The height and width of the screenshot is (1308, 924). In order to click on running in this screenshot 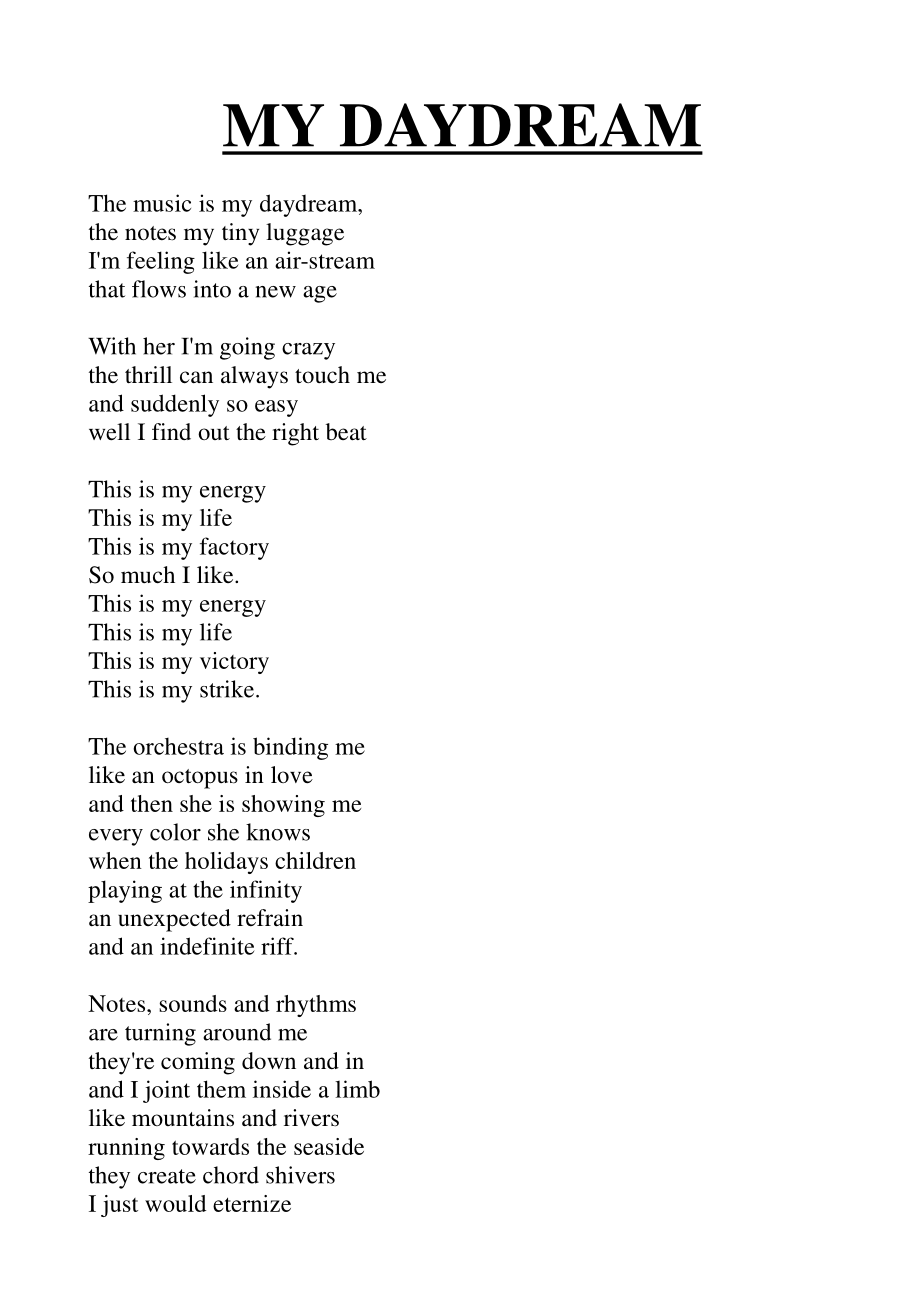, I will do `click(126, 1149)`.
